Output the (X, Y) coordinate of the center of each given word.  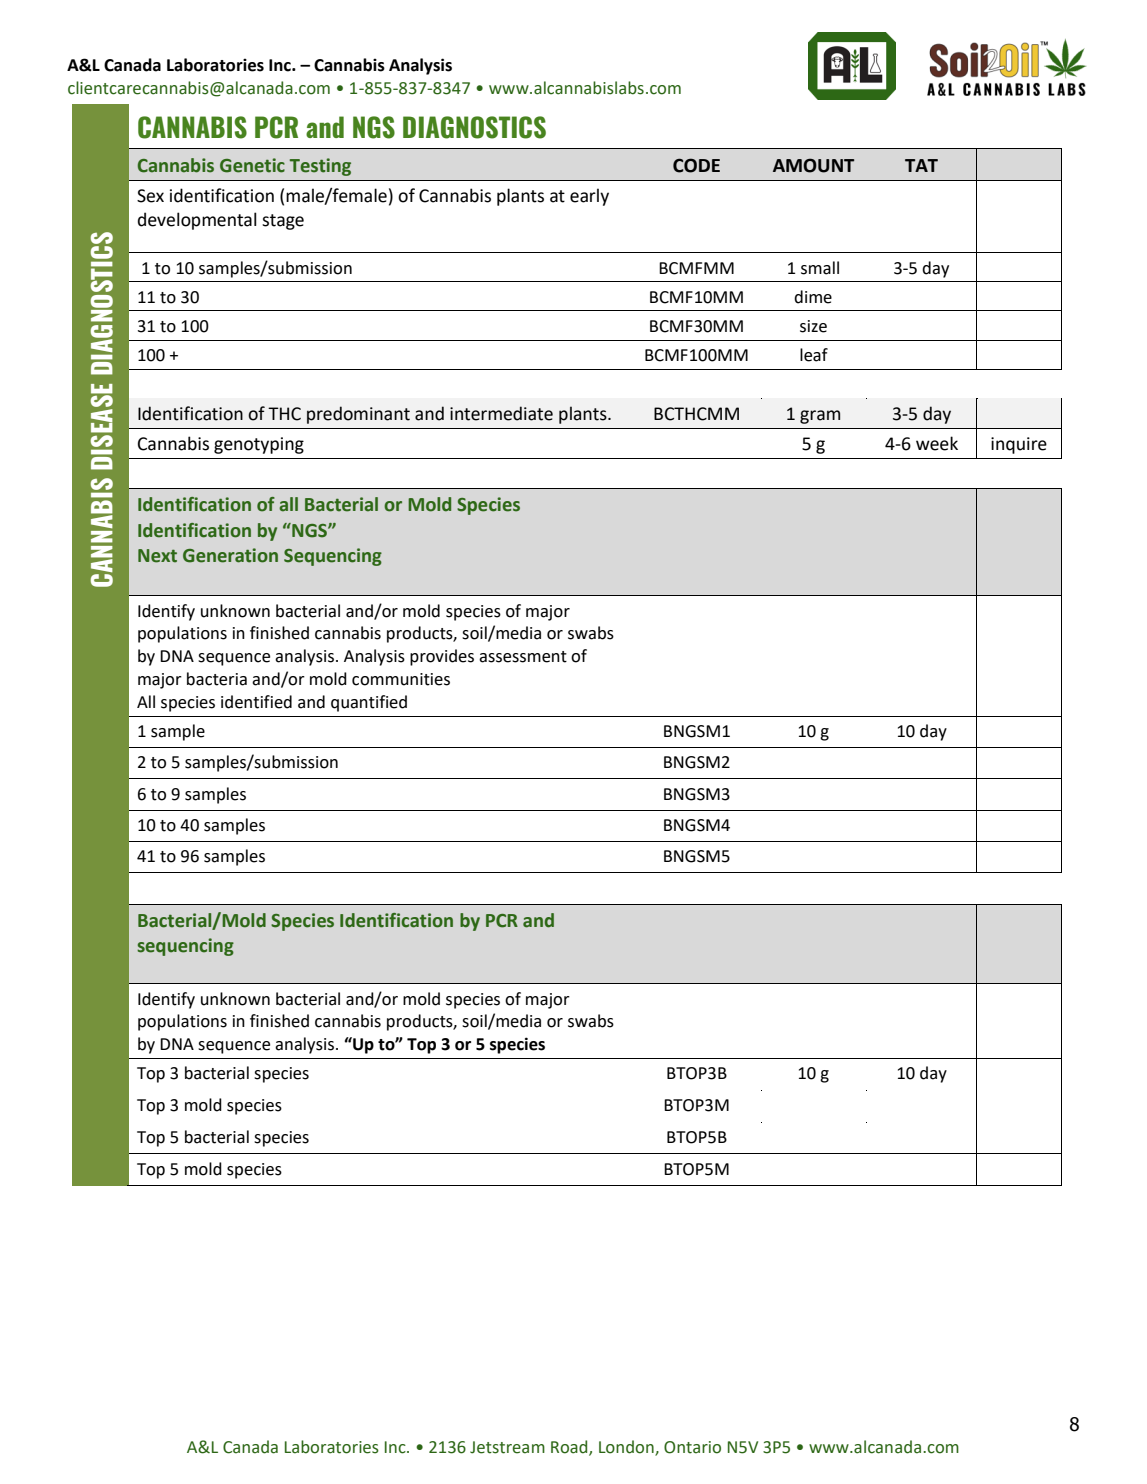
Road (570, 1447)
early (589, 197)
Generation (230, 555)
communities (401, 679)
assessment (523, 657)
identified (256, 702)
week (937, 443)
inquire (1019, 445)
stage (283, 222)
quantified (369, 703)
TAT (921, 165)
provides (442, 657)
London (627, 1447)
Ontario (692, 1447)
